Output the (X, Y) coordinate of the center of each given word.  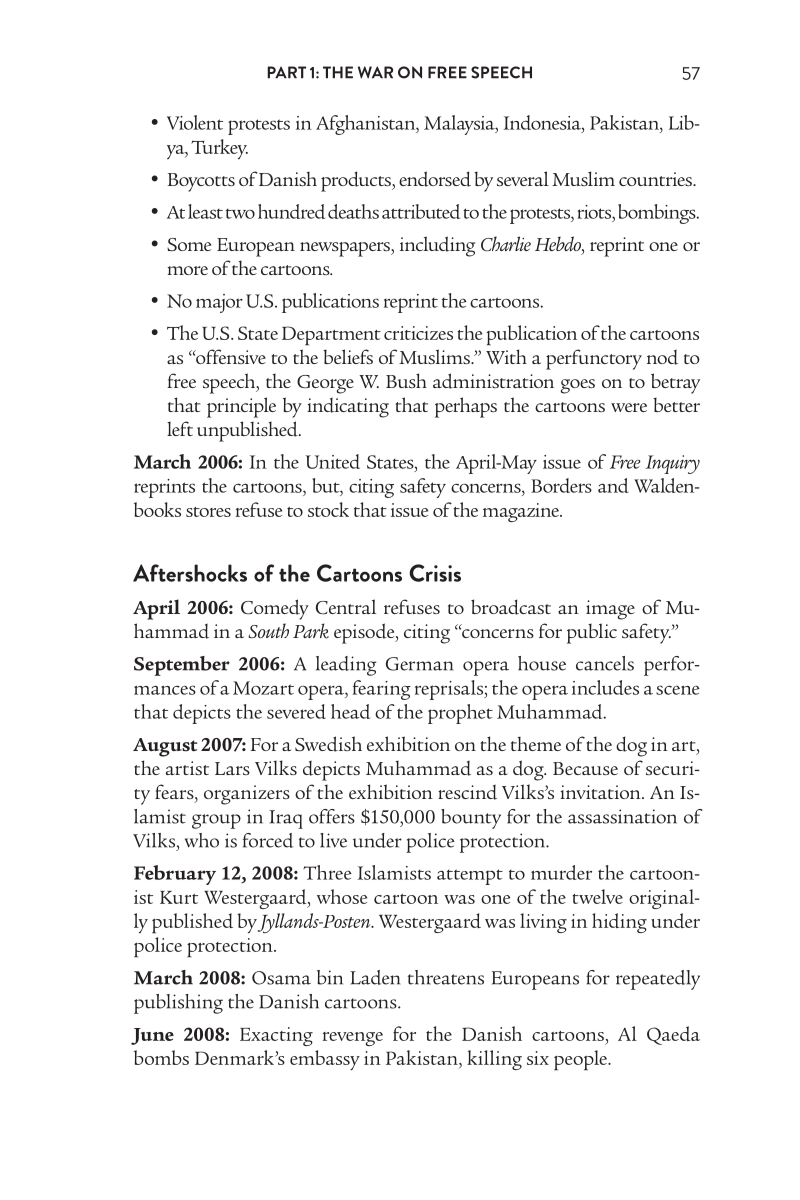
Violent (195, 122)
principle (241, 407)
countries (656, 179)
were (629, 407)
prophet (460, 714)
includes (605, 687)
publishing (178, 1004)
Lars (232, 768)
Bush (406, 380)
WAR (375, 72)
